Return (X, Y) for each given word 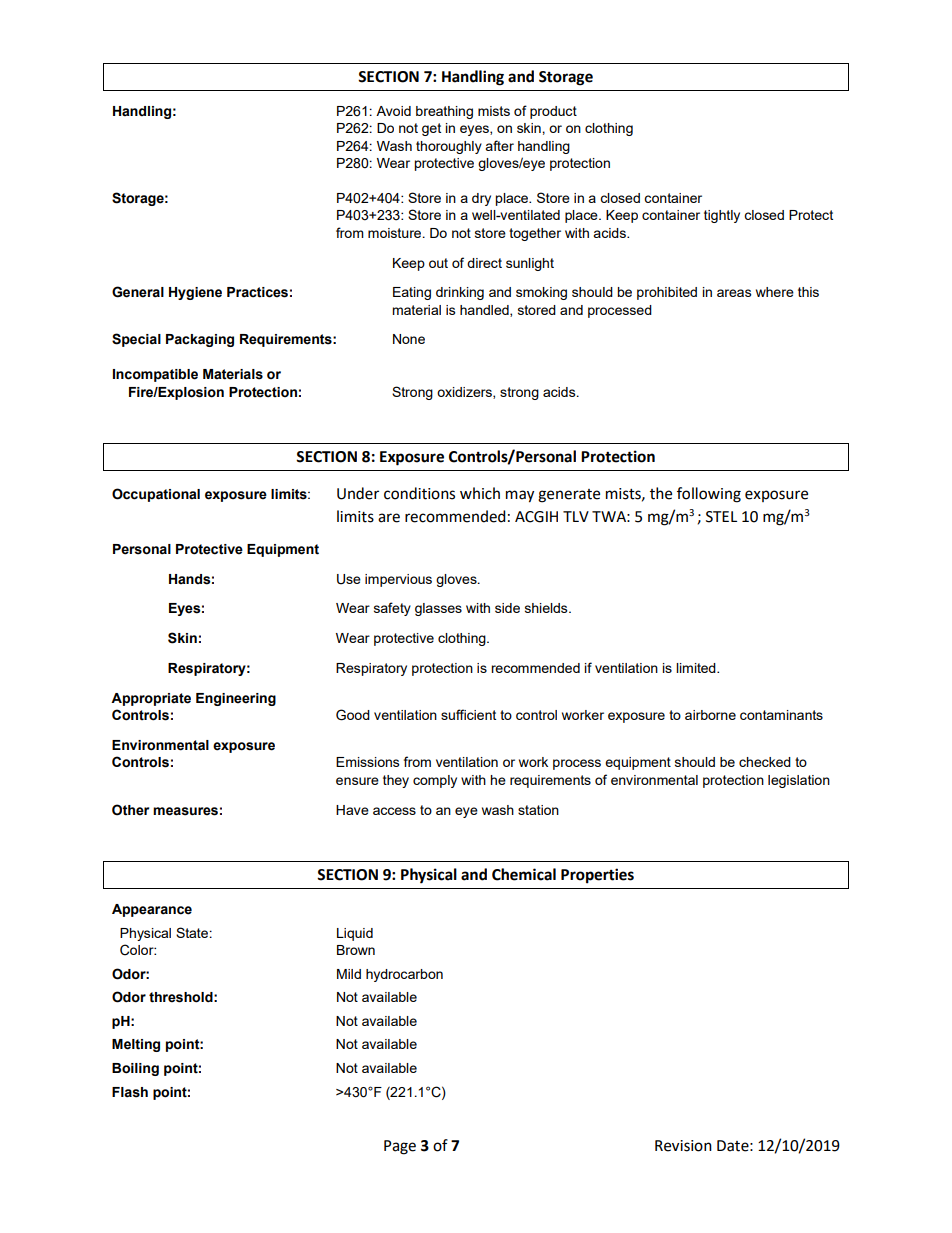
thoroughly (449, 147)
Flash (130, 1092)
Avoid (393, 111)
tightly (722, 216)
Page (400, 1147)
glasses (438, 609)
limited (697, 668)
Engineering (236, 699)
